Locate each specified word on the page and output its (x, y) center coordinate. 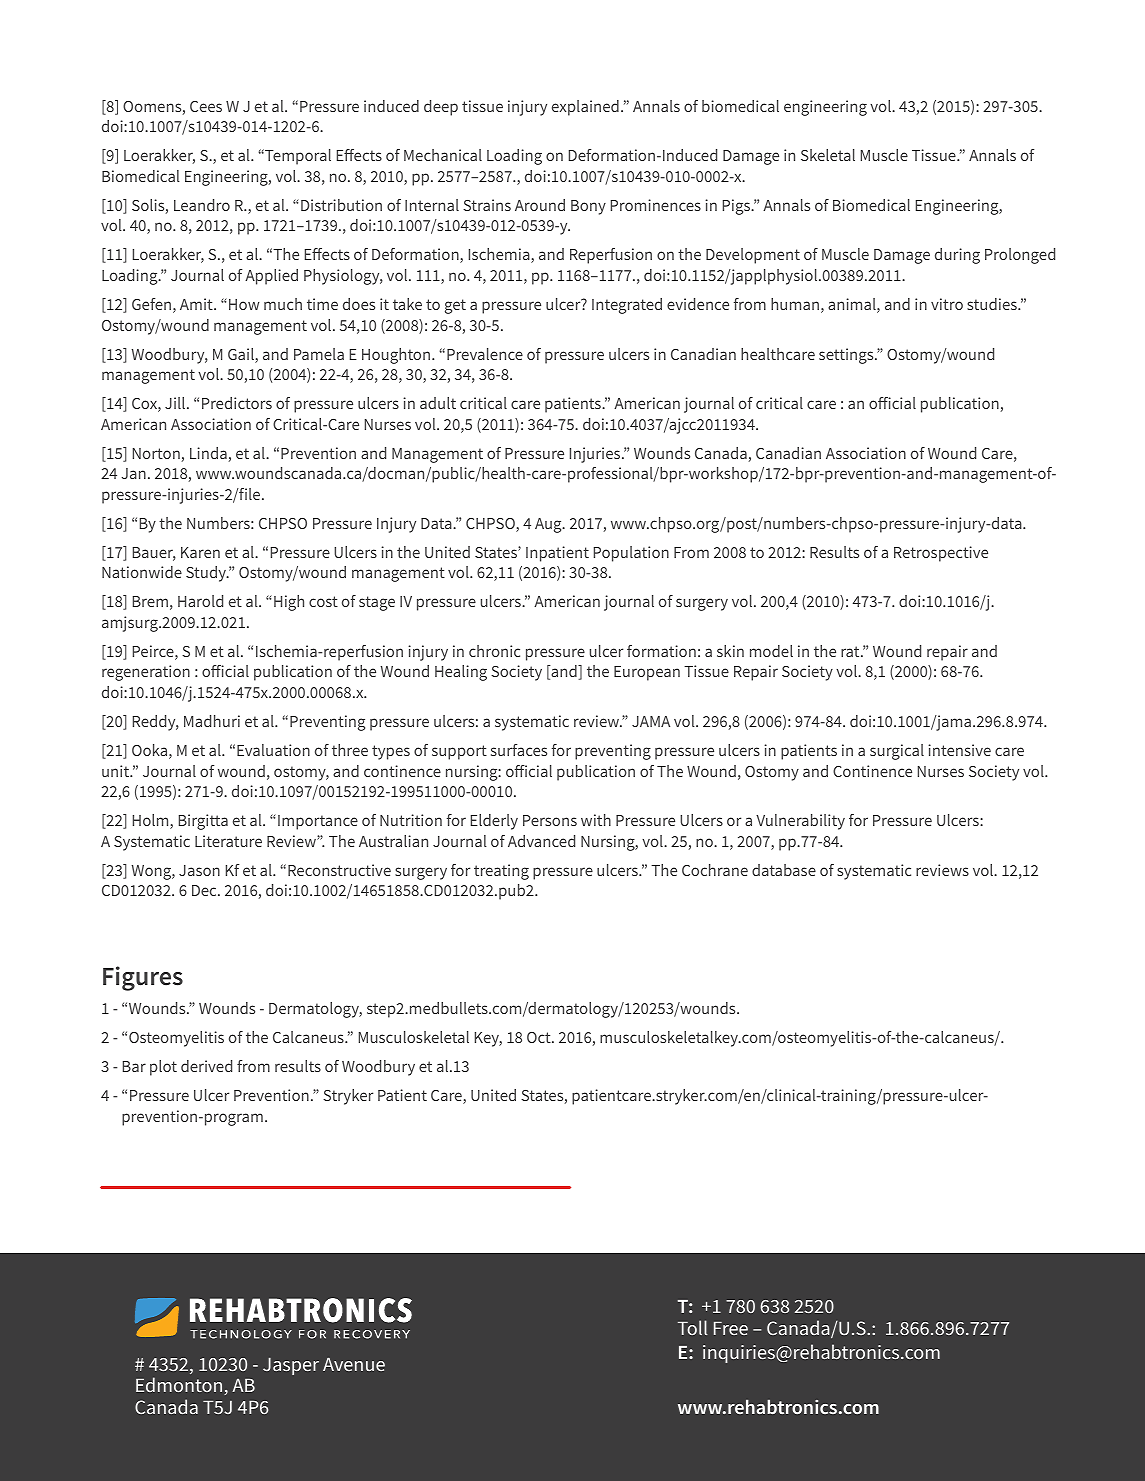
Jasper (291, 1366)
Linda (209, 454)
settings (847, 356)
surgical (897, 752)
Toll (693, 1327)
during (957, 256)
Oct (540, 1037)
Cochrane (715, 870)
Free (731, 1328)
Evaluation (273, 750)
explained (585, 108)
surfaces (519, 750)
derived (206, 1066)
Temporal (297, 157)
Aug (549, 525)
